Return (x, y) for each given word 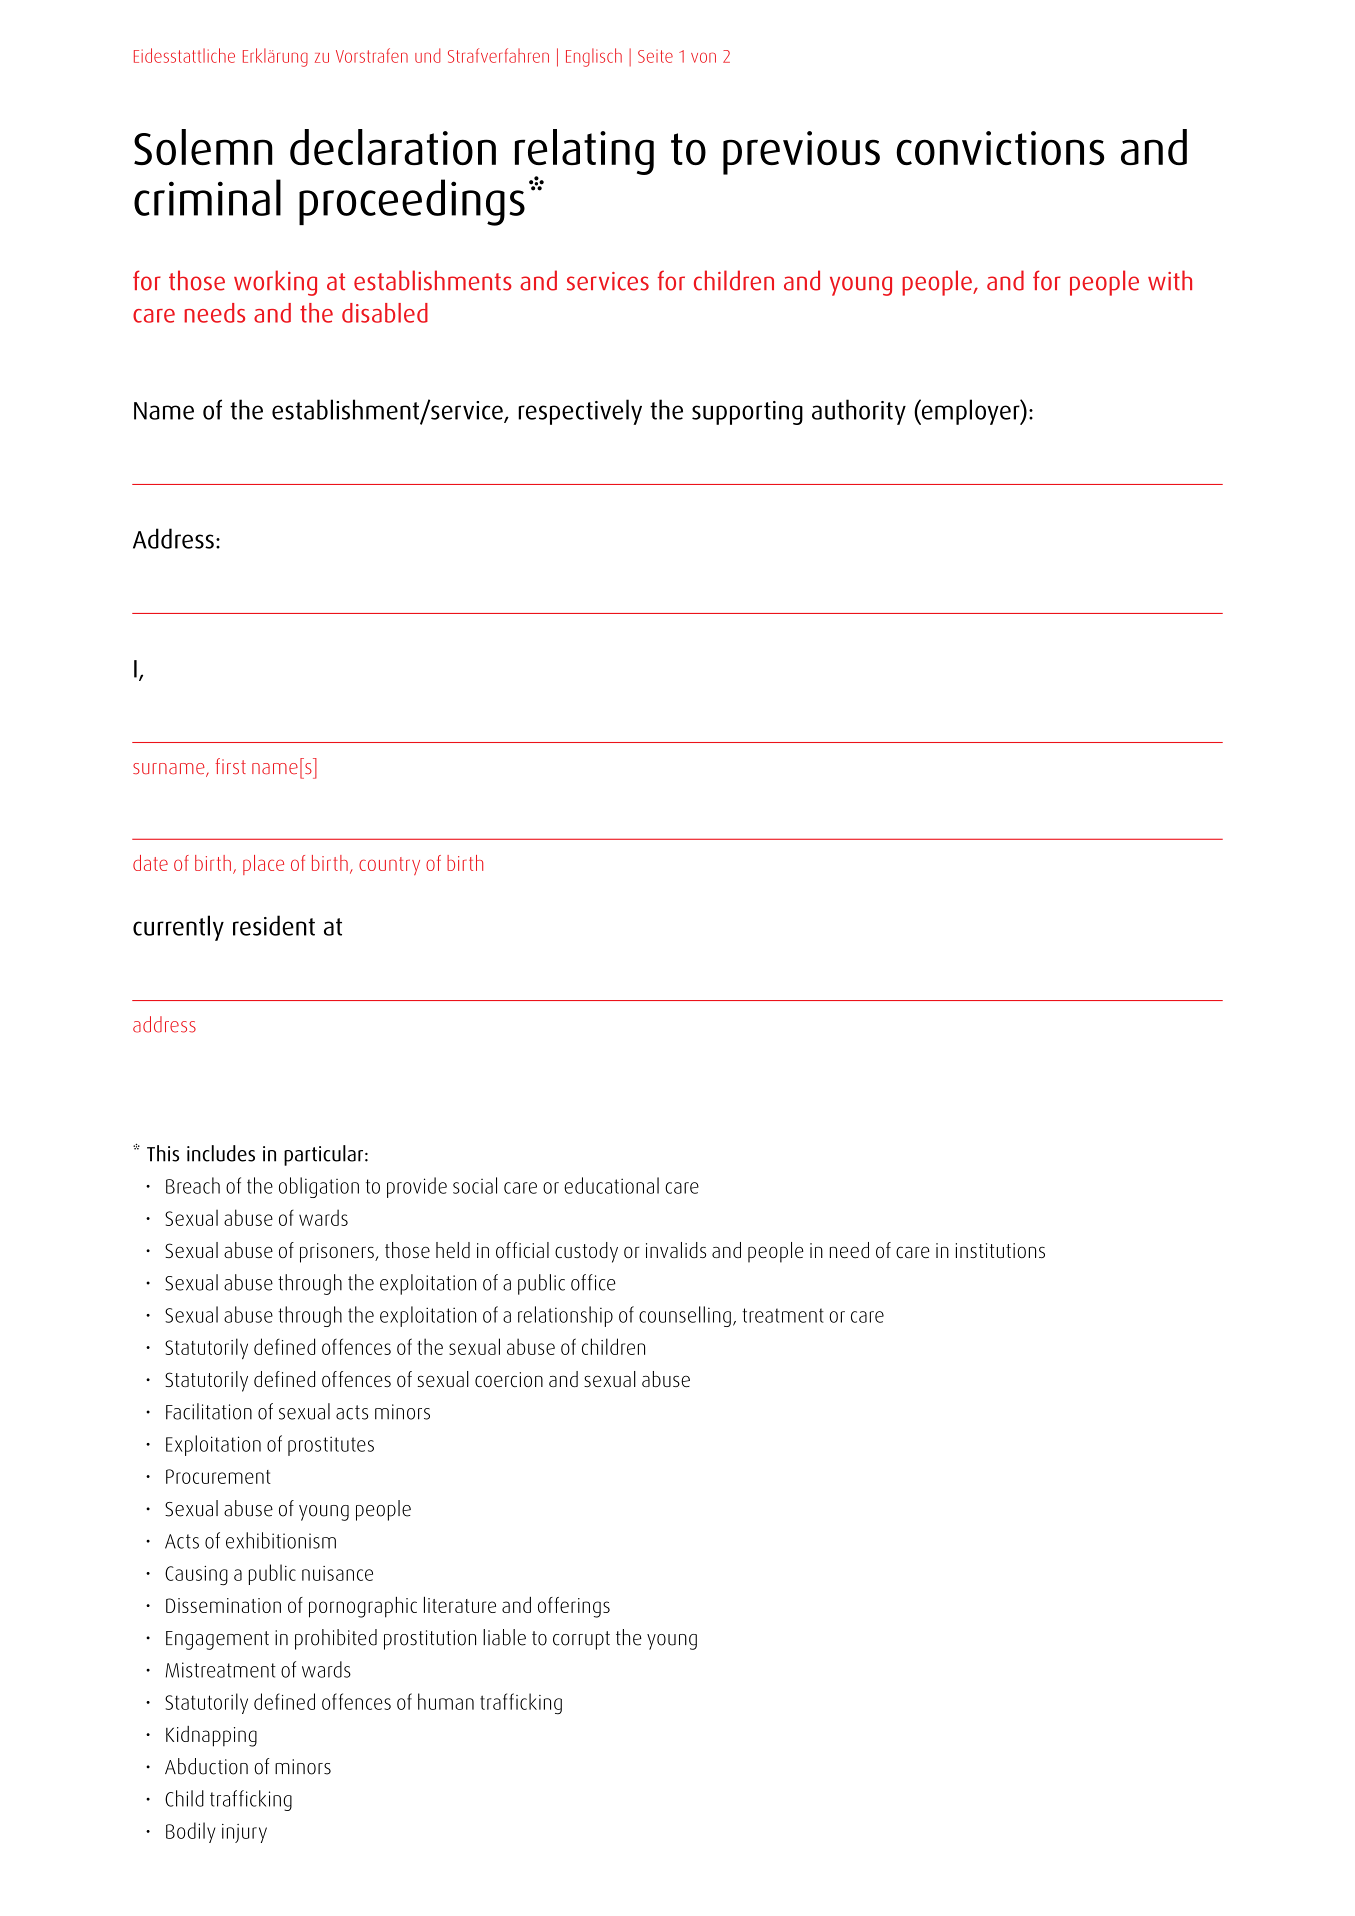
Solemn (203, 147)
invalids (676, 1250)
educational (611, 1185)
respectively (580, 412)
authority (859, 412)
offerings (574, 1607)
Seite (655, 56)
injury (244, 1833)
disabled (385, 313)
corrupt (581, 1640)
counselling (685, 1316)
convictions (1000, 148)
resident (274, 925)
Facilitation (209, 1411)
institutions (1000, 1250)
